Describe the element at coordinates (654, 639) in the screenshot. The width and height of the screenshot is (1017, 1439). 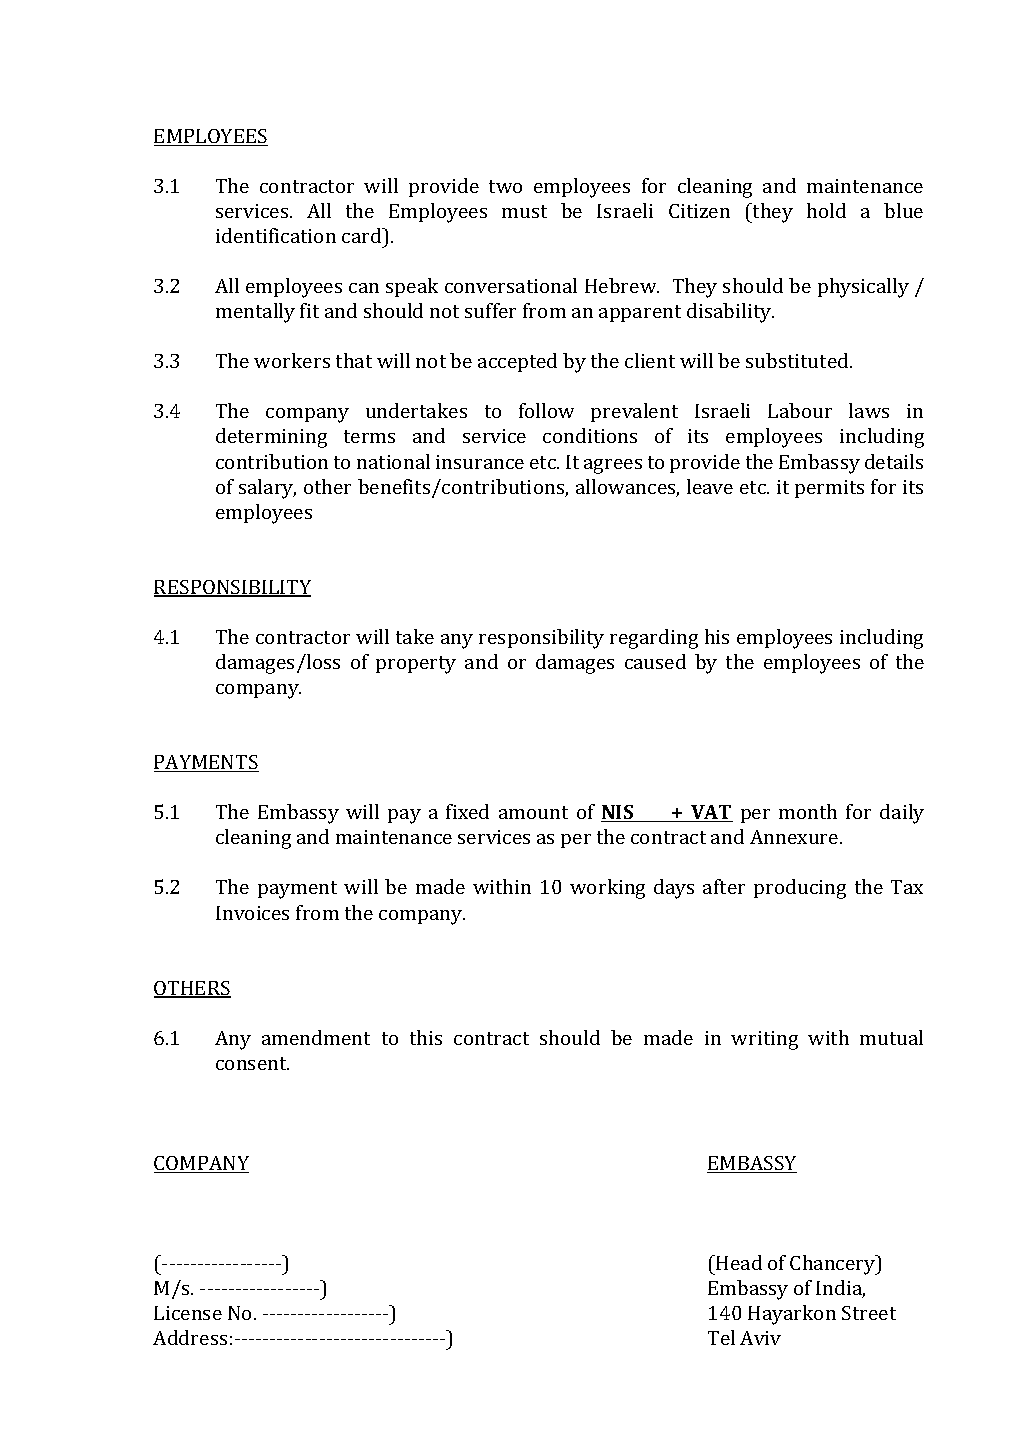
I see `regarding` at that location.
